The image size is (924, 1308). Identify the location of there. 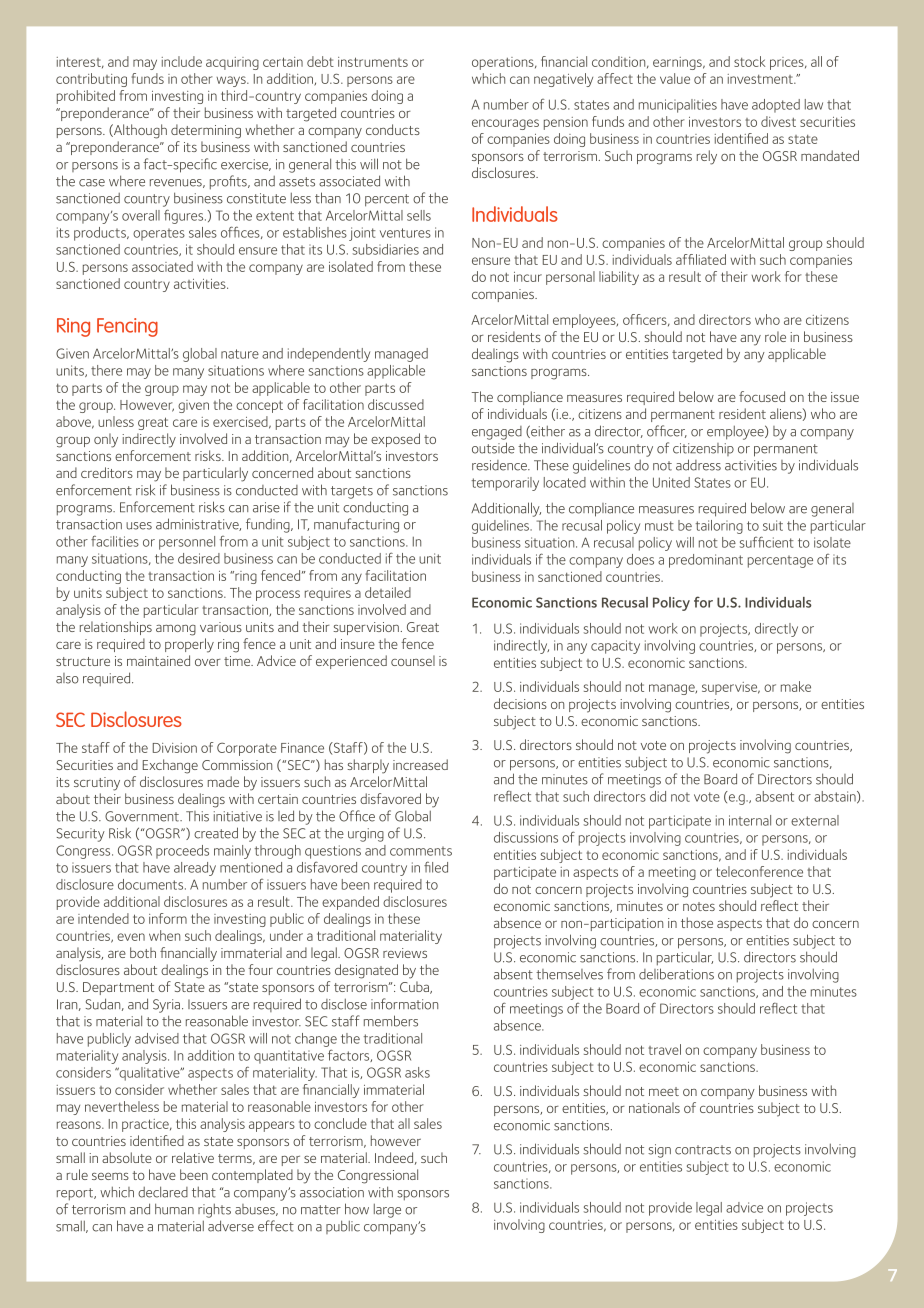
(106, 370).
